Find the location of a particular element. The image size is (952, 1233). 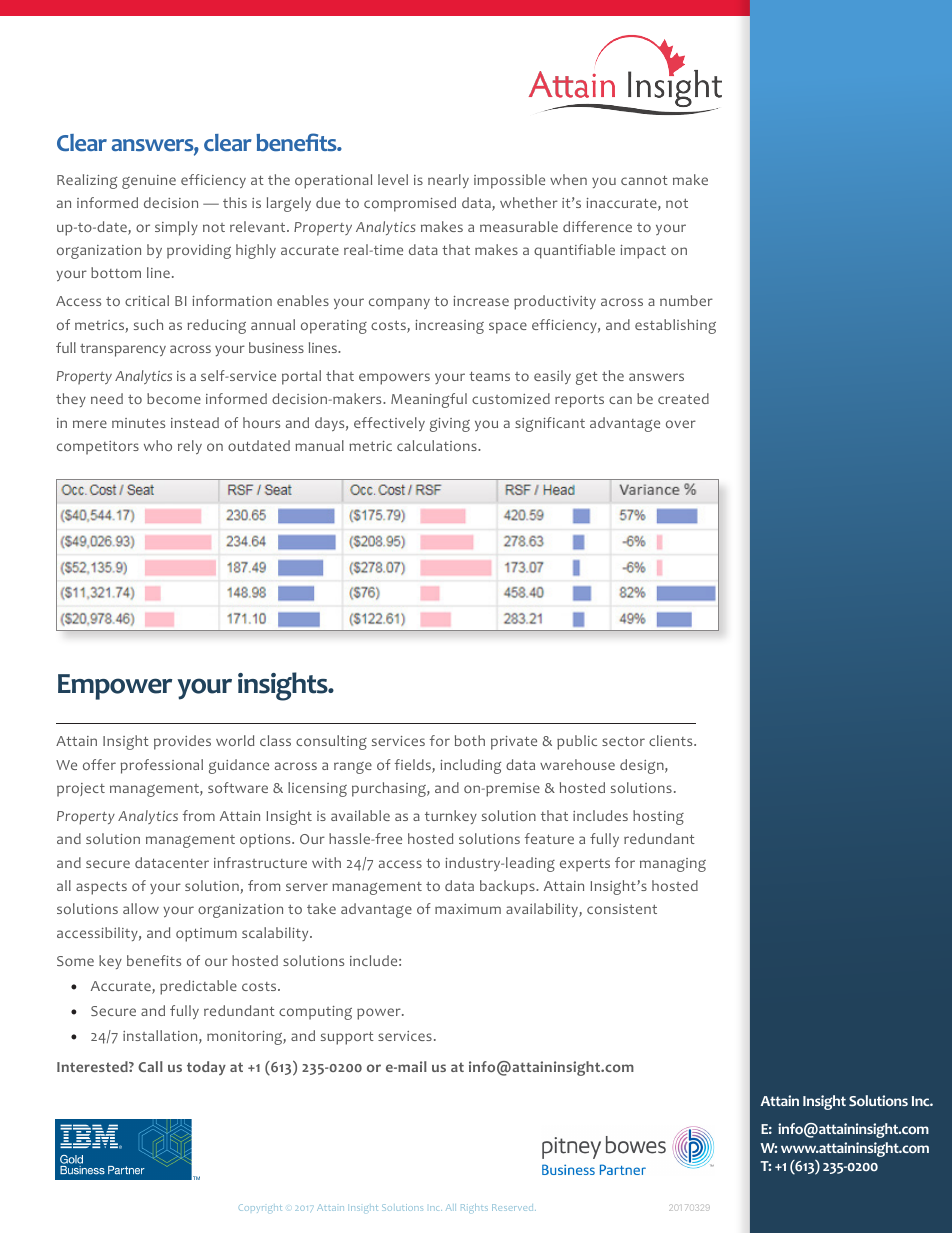

professional is located at coordinates (161, 766).
